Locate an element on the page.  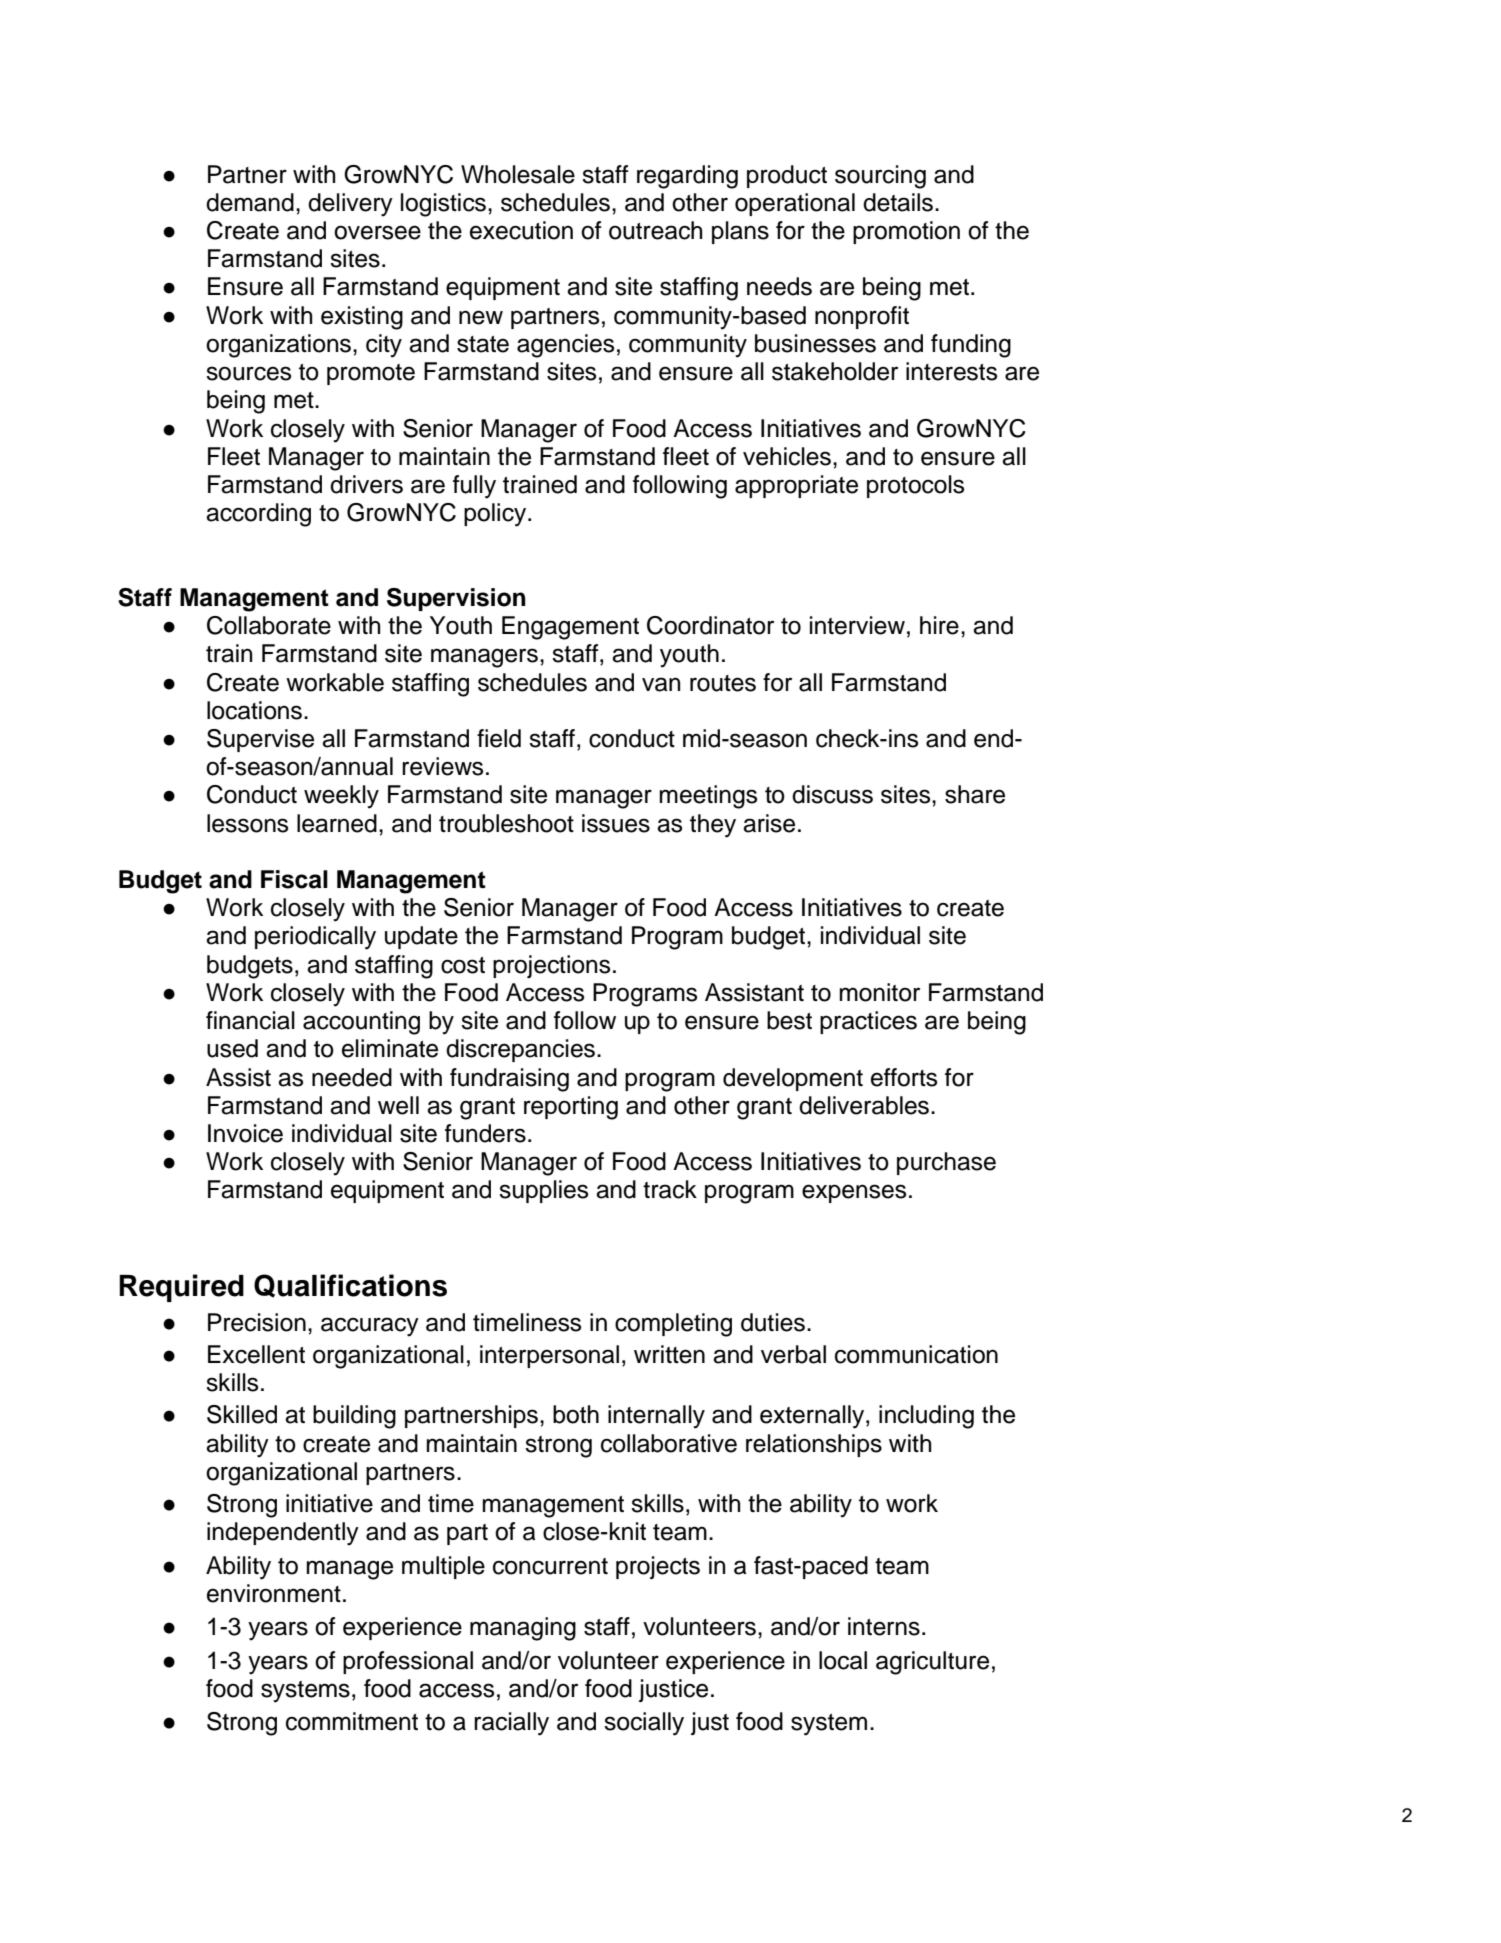
managing is located at coordinates (523, 1629).
